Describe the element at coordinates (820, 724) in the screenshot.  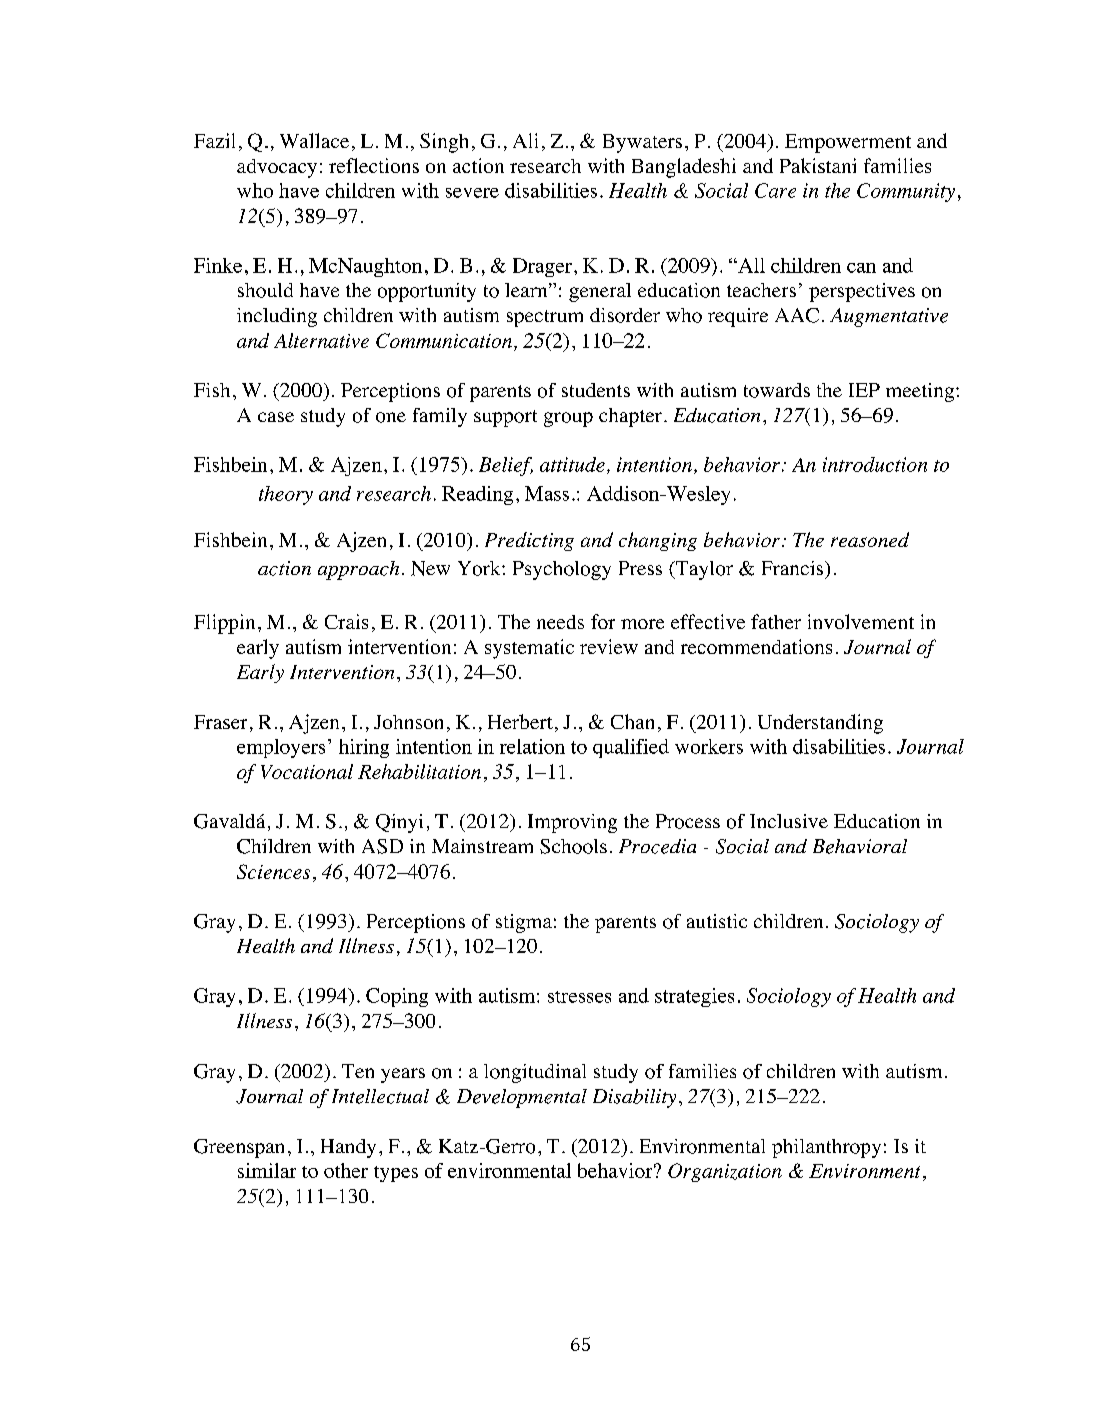
I see `Understanding` at that location.
